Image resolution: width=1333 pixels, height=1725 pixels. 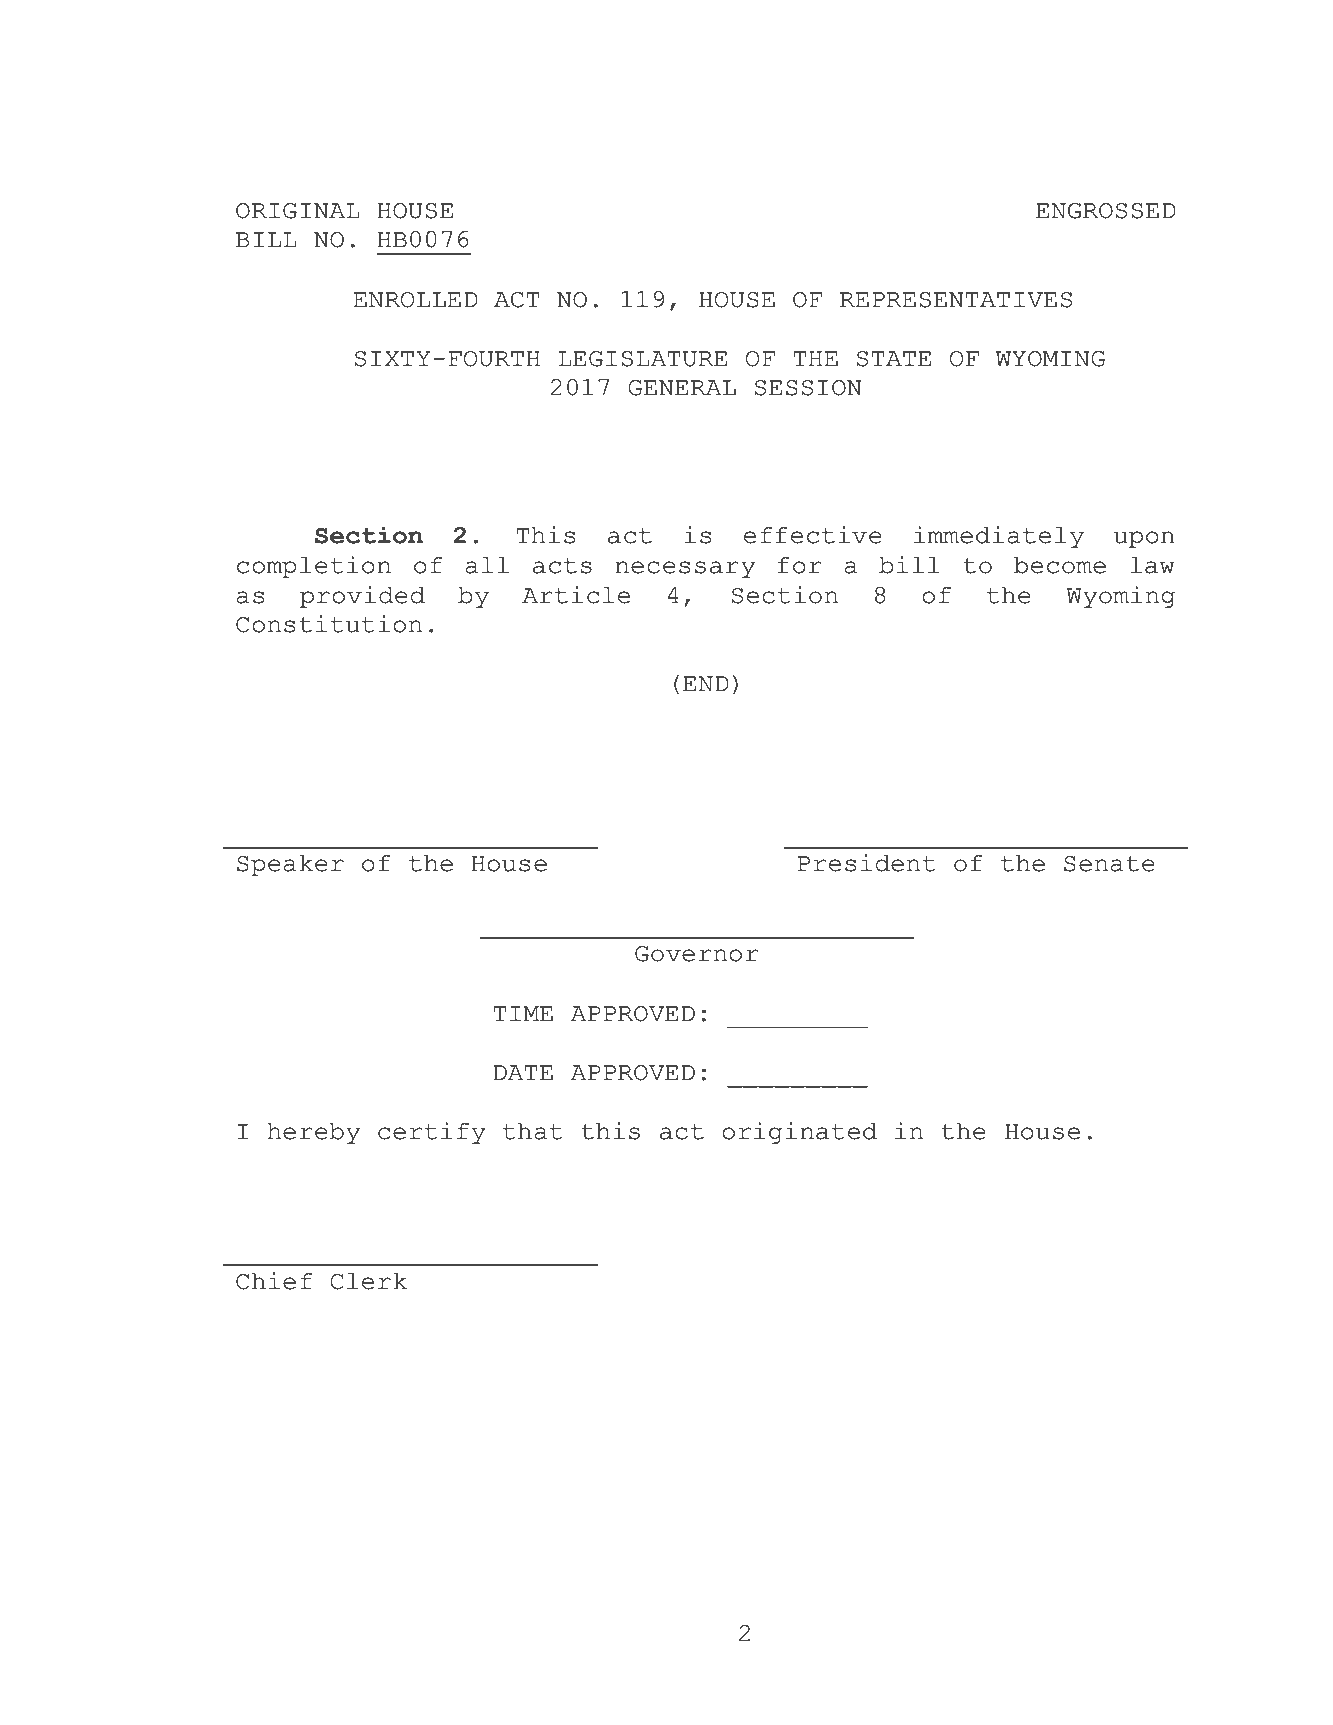 I want to click on provided, so click(x=362, y=597).
